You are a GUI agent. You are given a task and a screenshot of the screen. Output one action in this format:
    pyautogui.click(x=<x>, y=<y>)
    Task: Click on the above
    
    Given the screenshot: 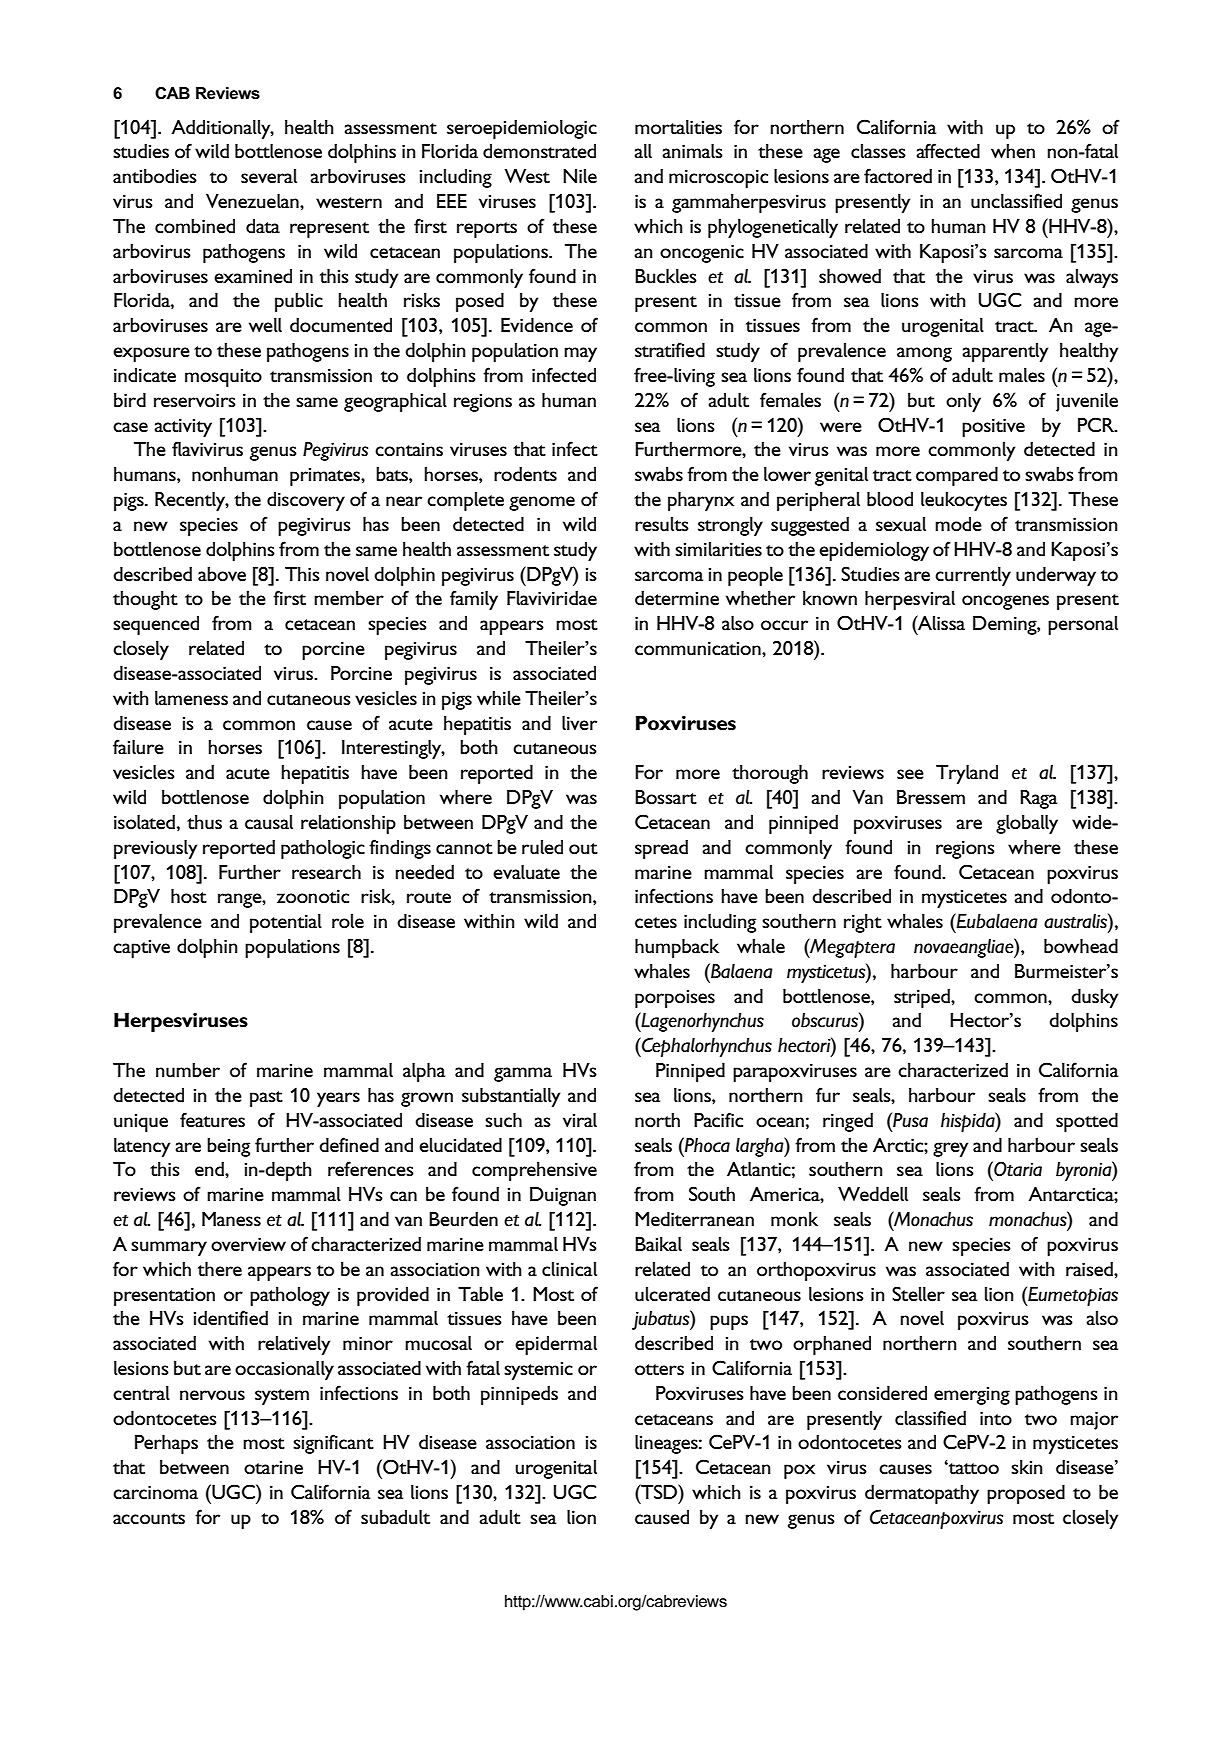 What is the action you would take?
    pyautogui.click(x=222, y=574)
